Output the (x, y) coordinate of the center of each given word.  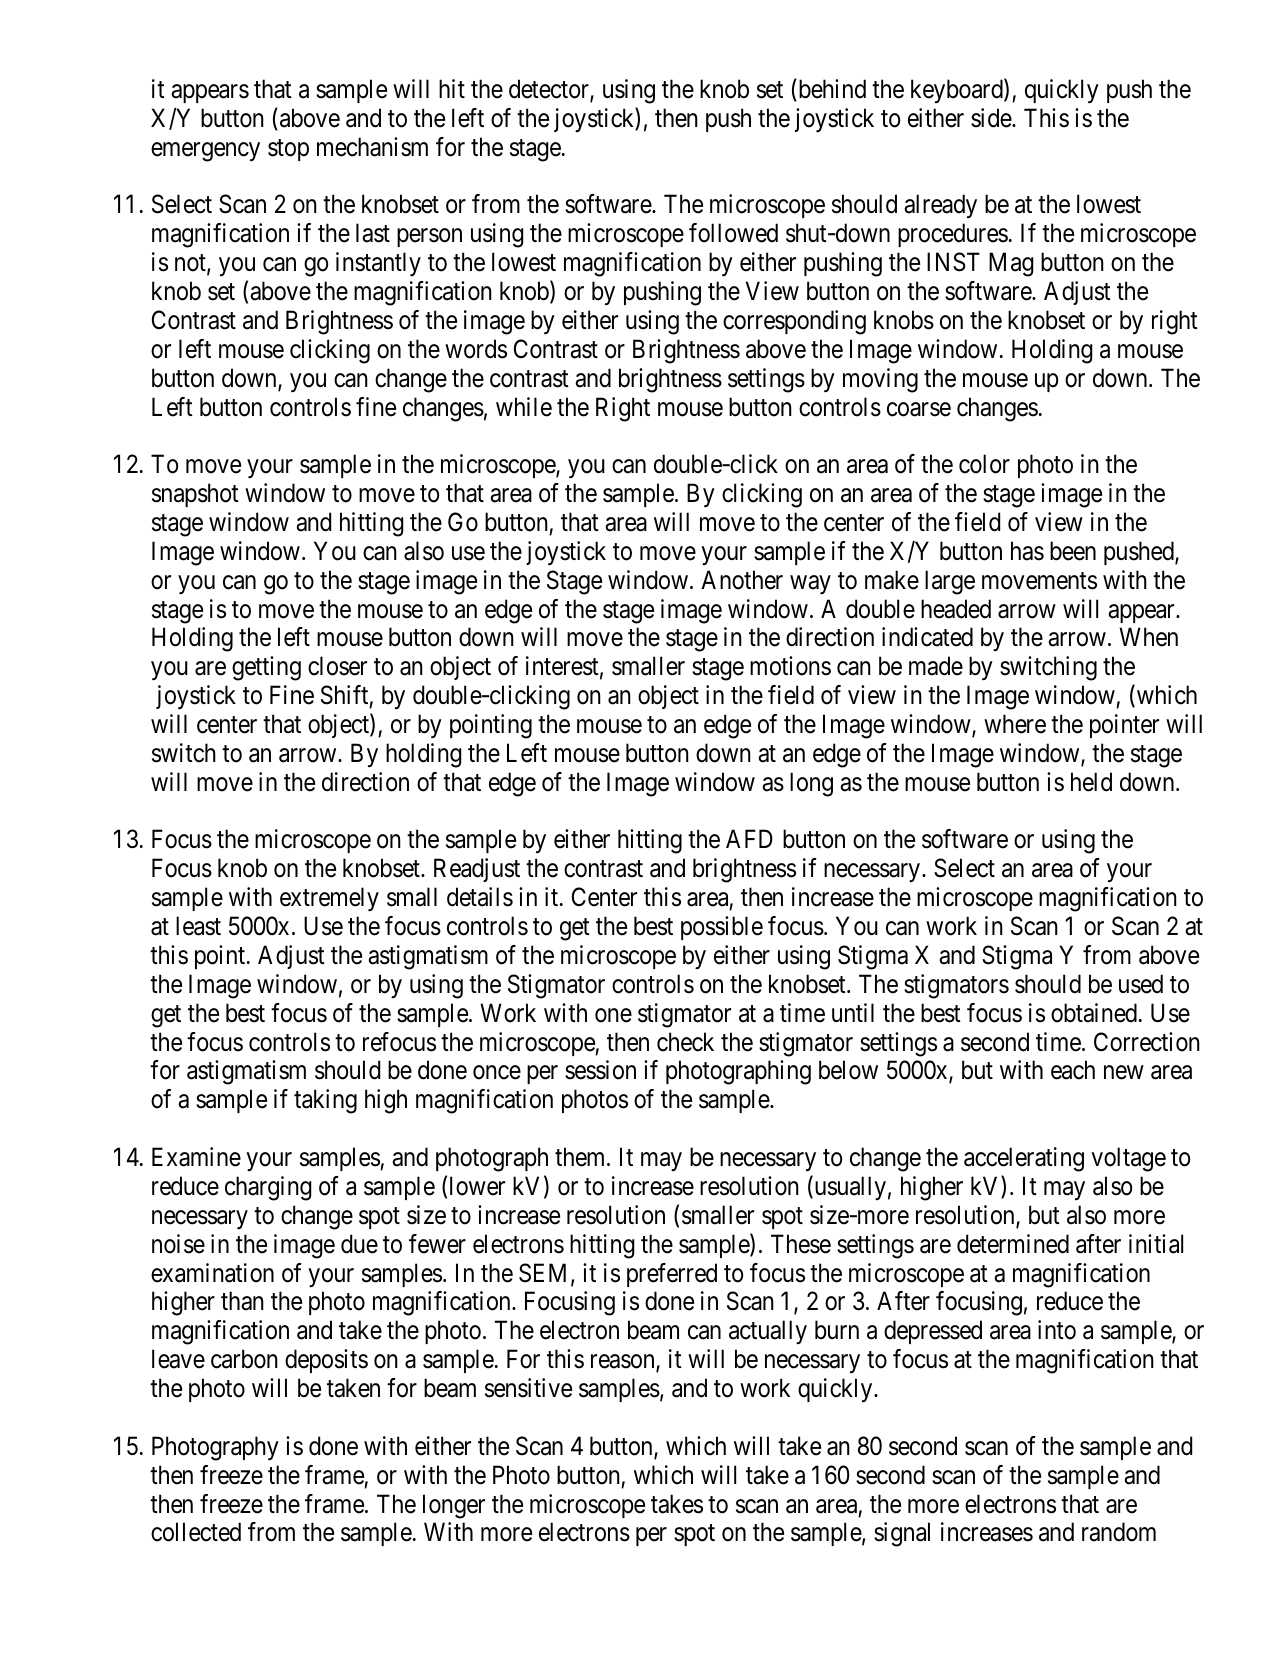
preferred (672, 1275)
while (524, 407)
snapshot (195, 495)
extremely (329, 899)
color (984, 464)
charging (268, 1188)
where (1015, 724)
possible (722, 928)
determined (1013, 1244)
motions (790, 666)
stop (288, 150)
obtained (1094, 1013)
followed (733, 233)
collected (196, 1532)
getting (266, 668)
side (992, 118)
